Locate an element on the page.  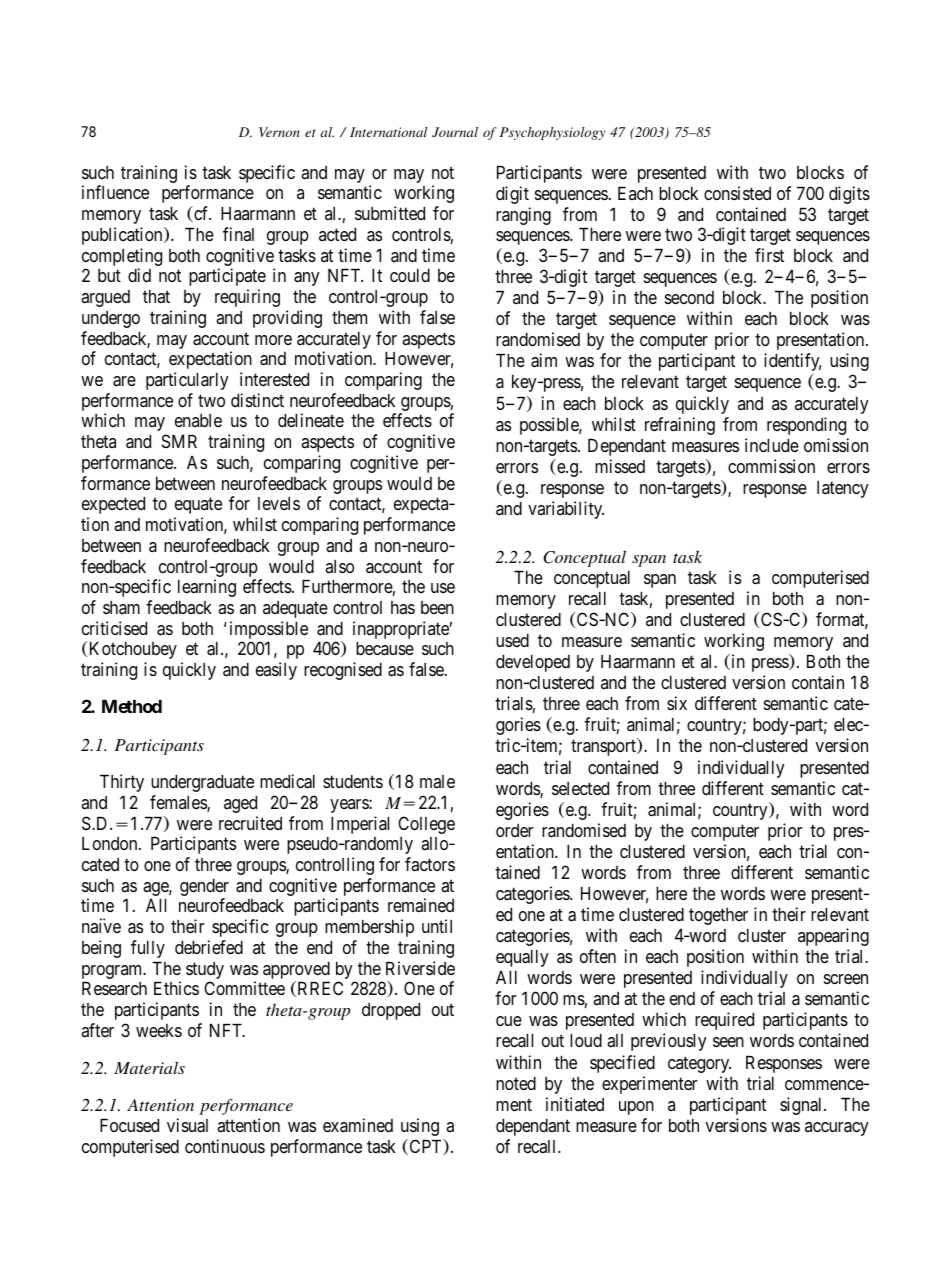
signal is located at coordinates (802, 1106).
